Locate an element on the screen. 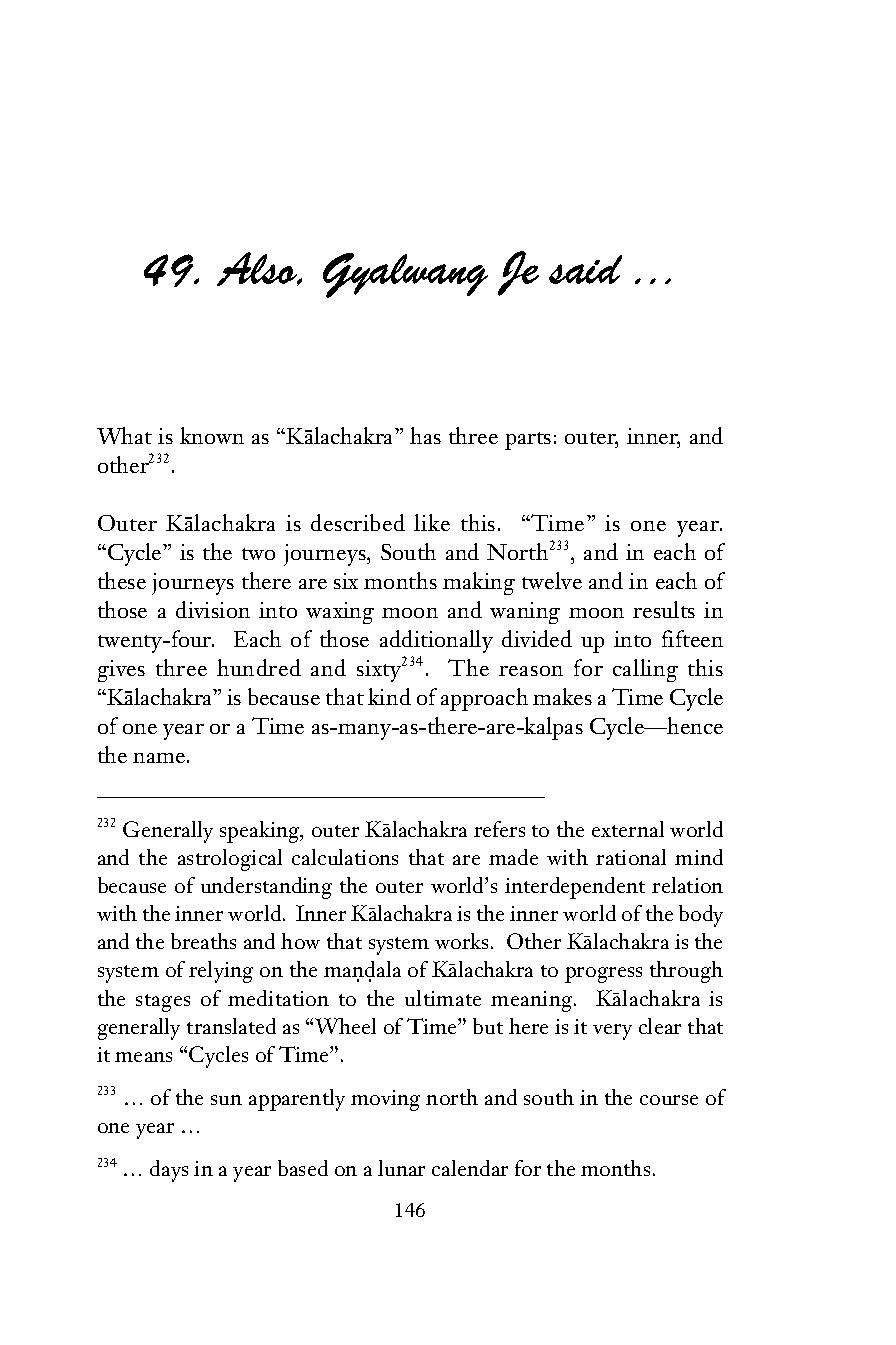 This screenshot has width=896, height=1345. results is located at coordinates (664, 609).
